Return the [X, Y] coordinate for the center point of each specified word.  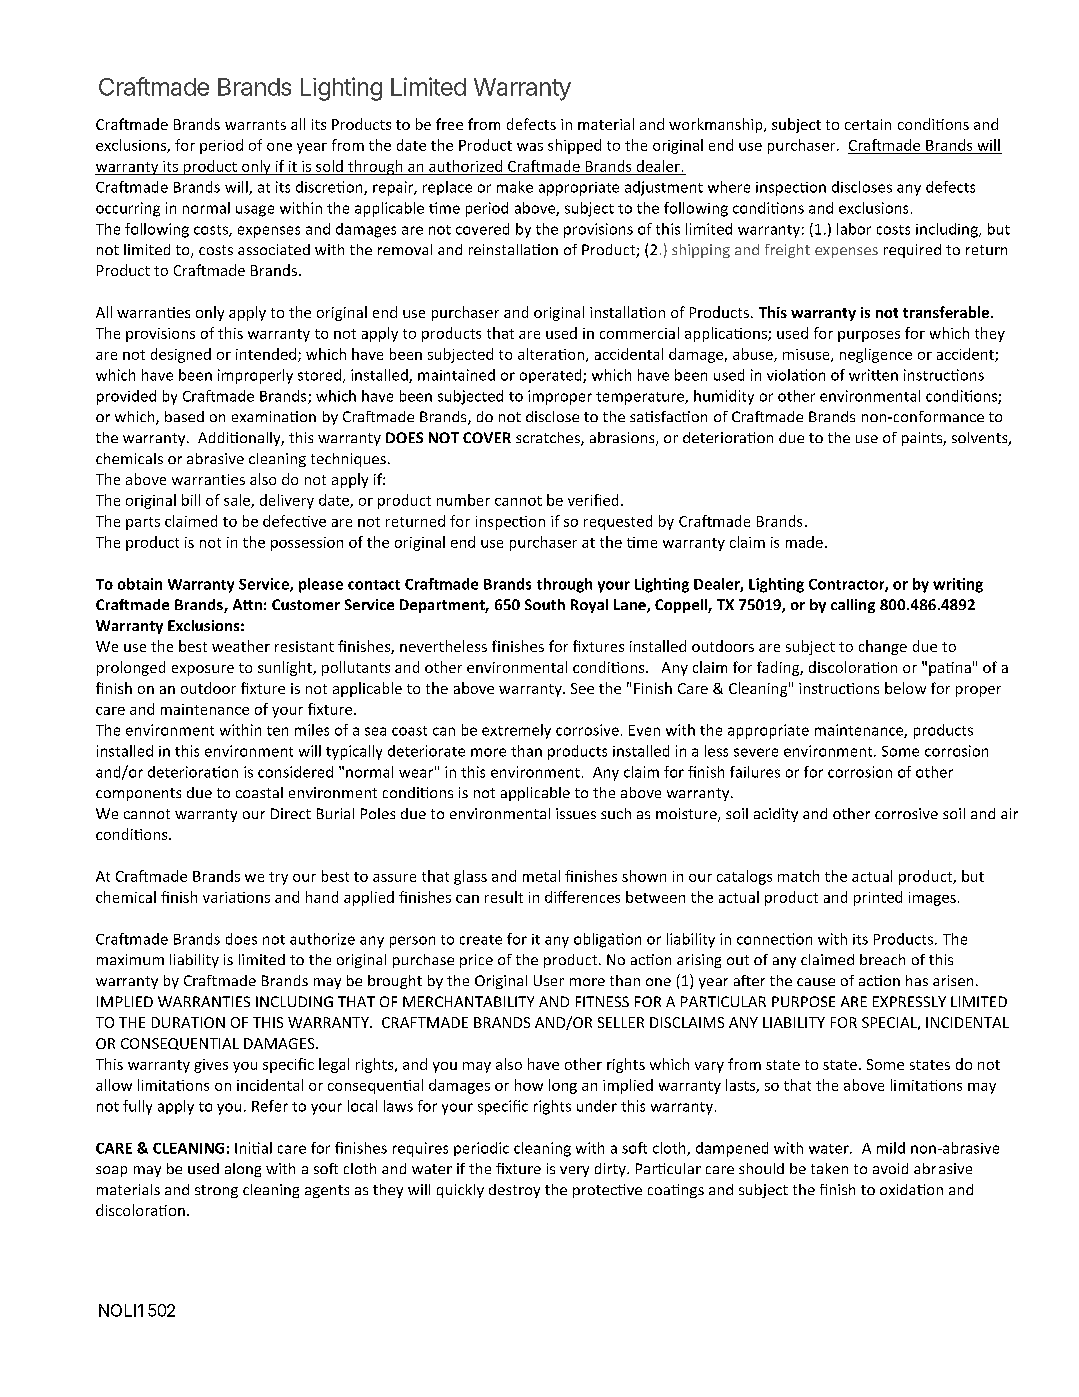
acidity [776, 815]
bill [191, 500]
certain [868, 124]
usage [255, 211]
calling [853, 606]
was [530, 147]
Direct [291, 813]
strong [216, 1191]
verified [593, 500]
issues [576, 813]
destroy [514, 1191]
